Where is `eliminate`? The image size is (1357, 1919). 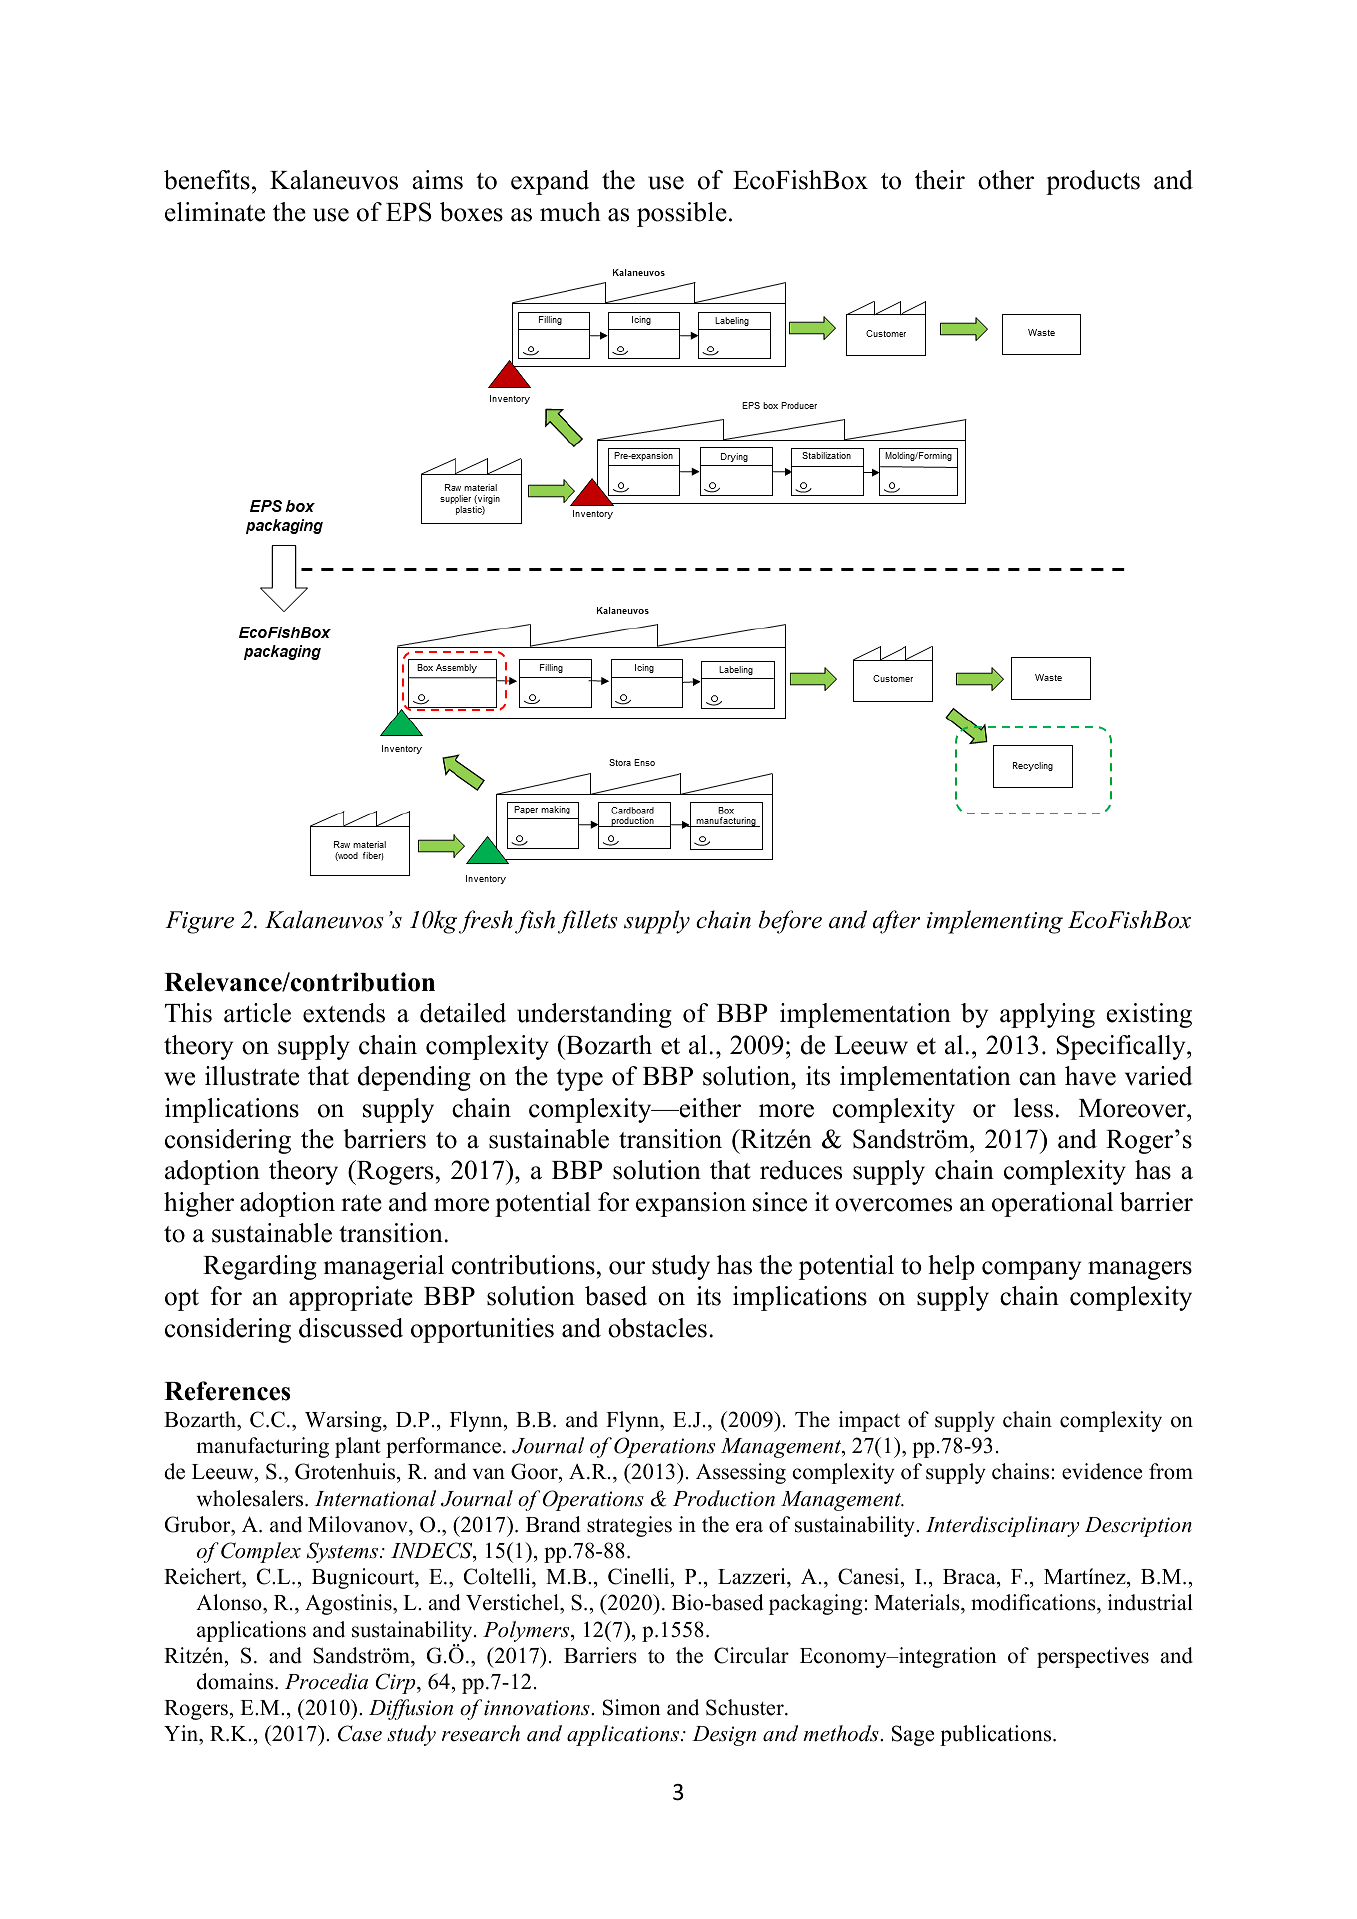
eliminate is located at coordinates (215, 212).
